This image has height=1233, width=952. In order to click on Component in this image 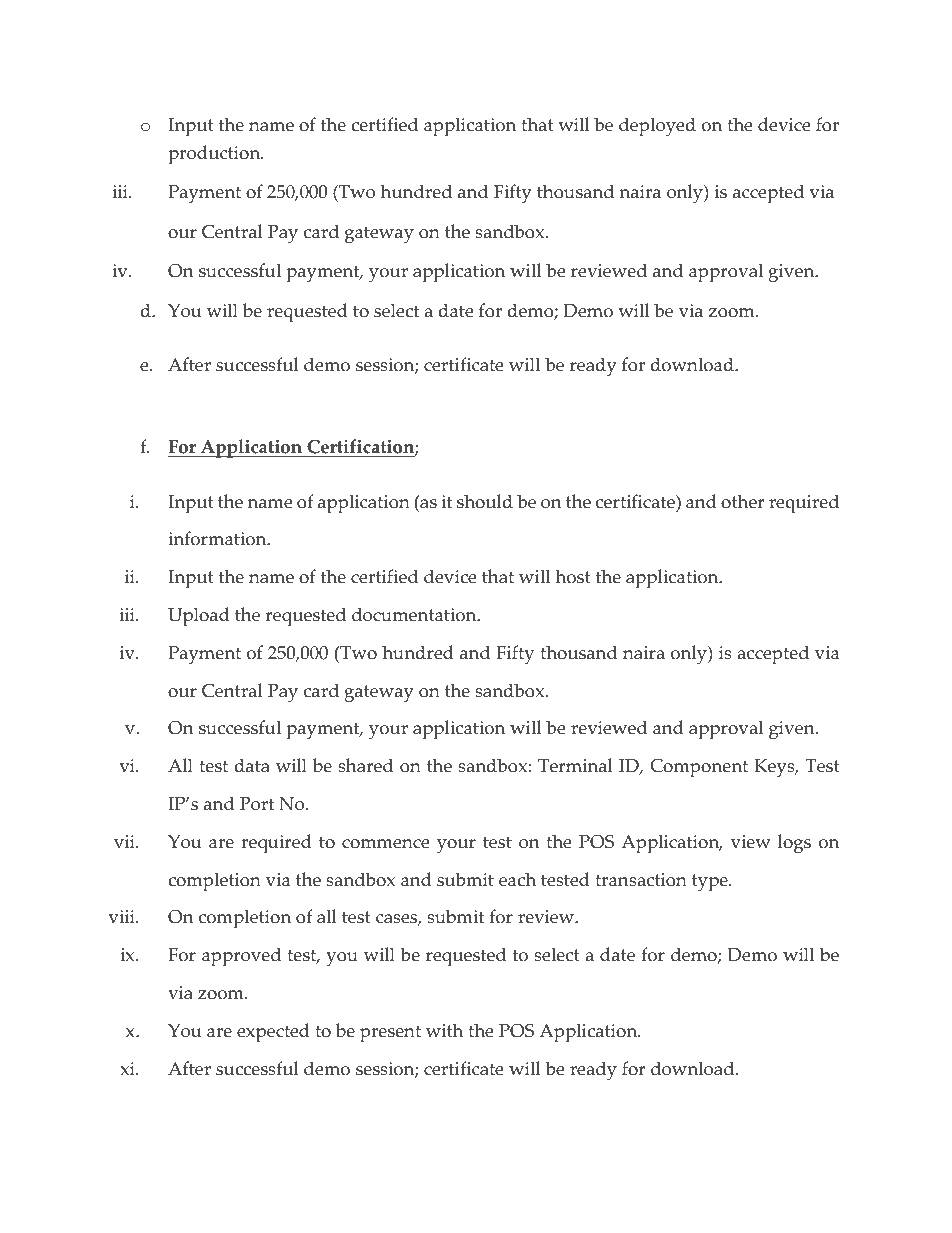, I will do `click(699, 768)`.
